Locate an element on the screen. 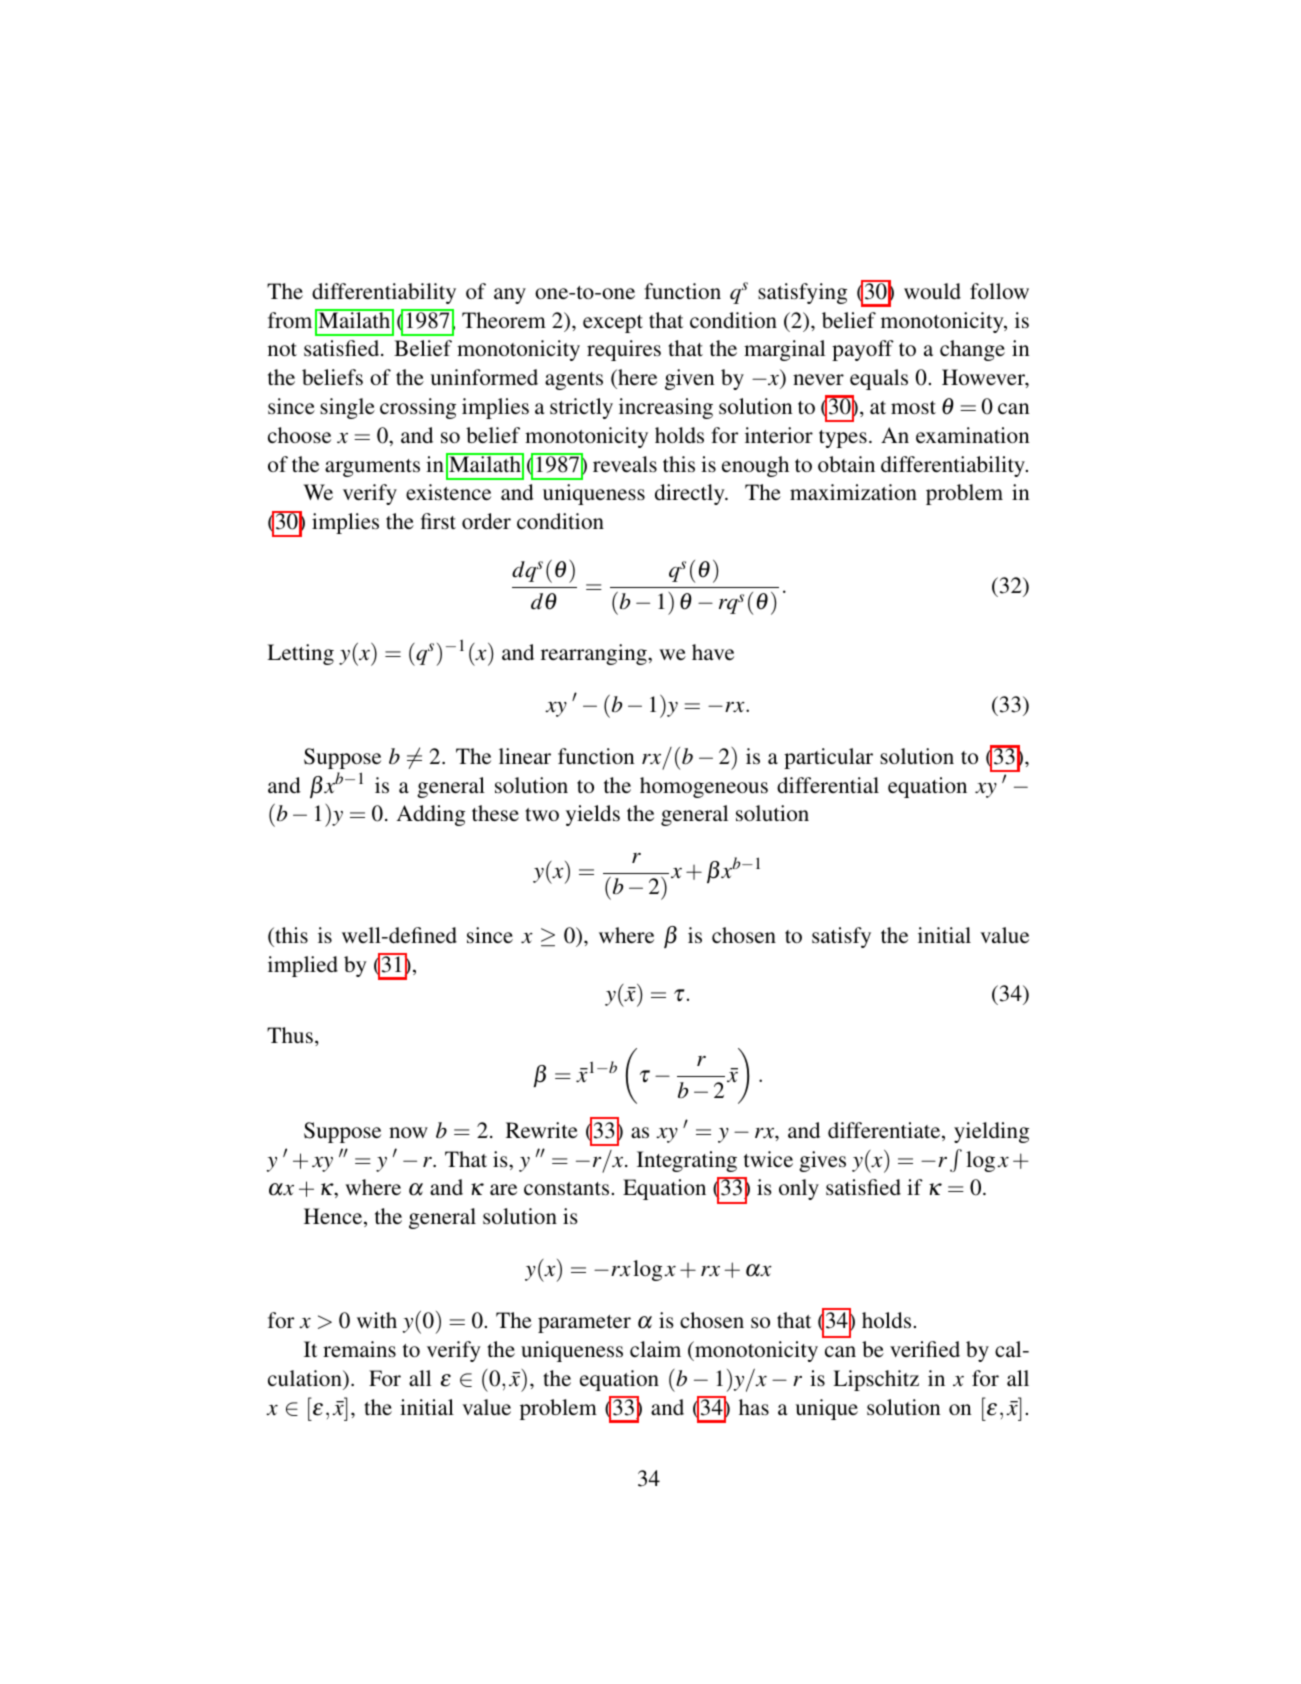 The height and width of the screenshot is (1684, 1301). Rewrite is located at coordinates (542, 1130).
